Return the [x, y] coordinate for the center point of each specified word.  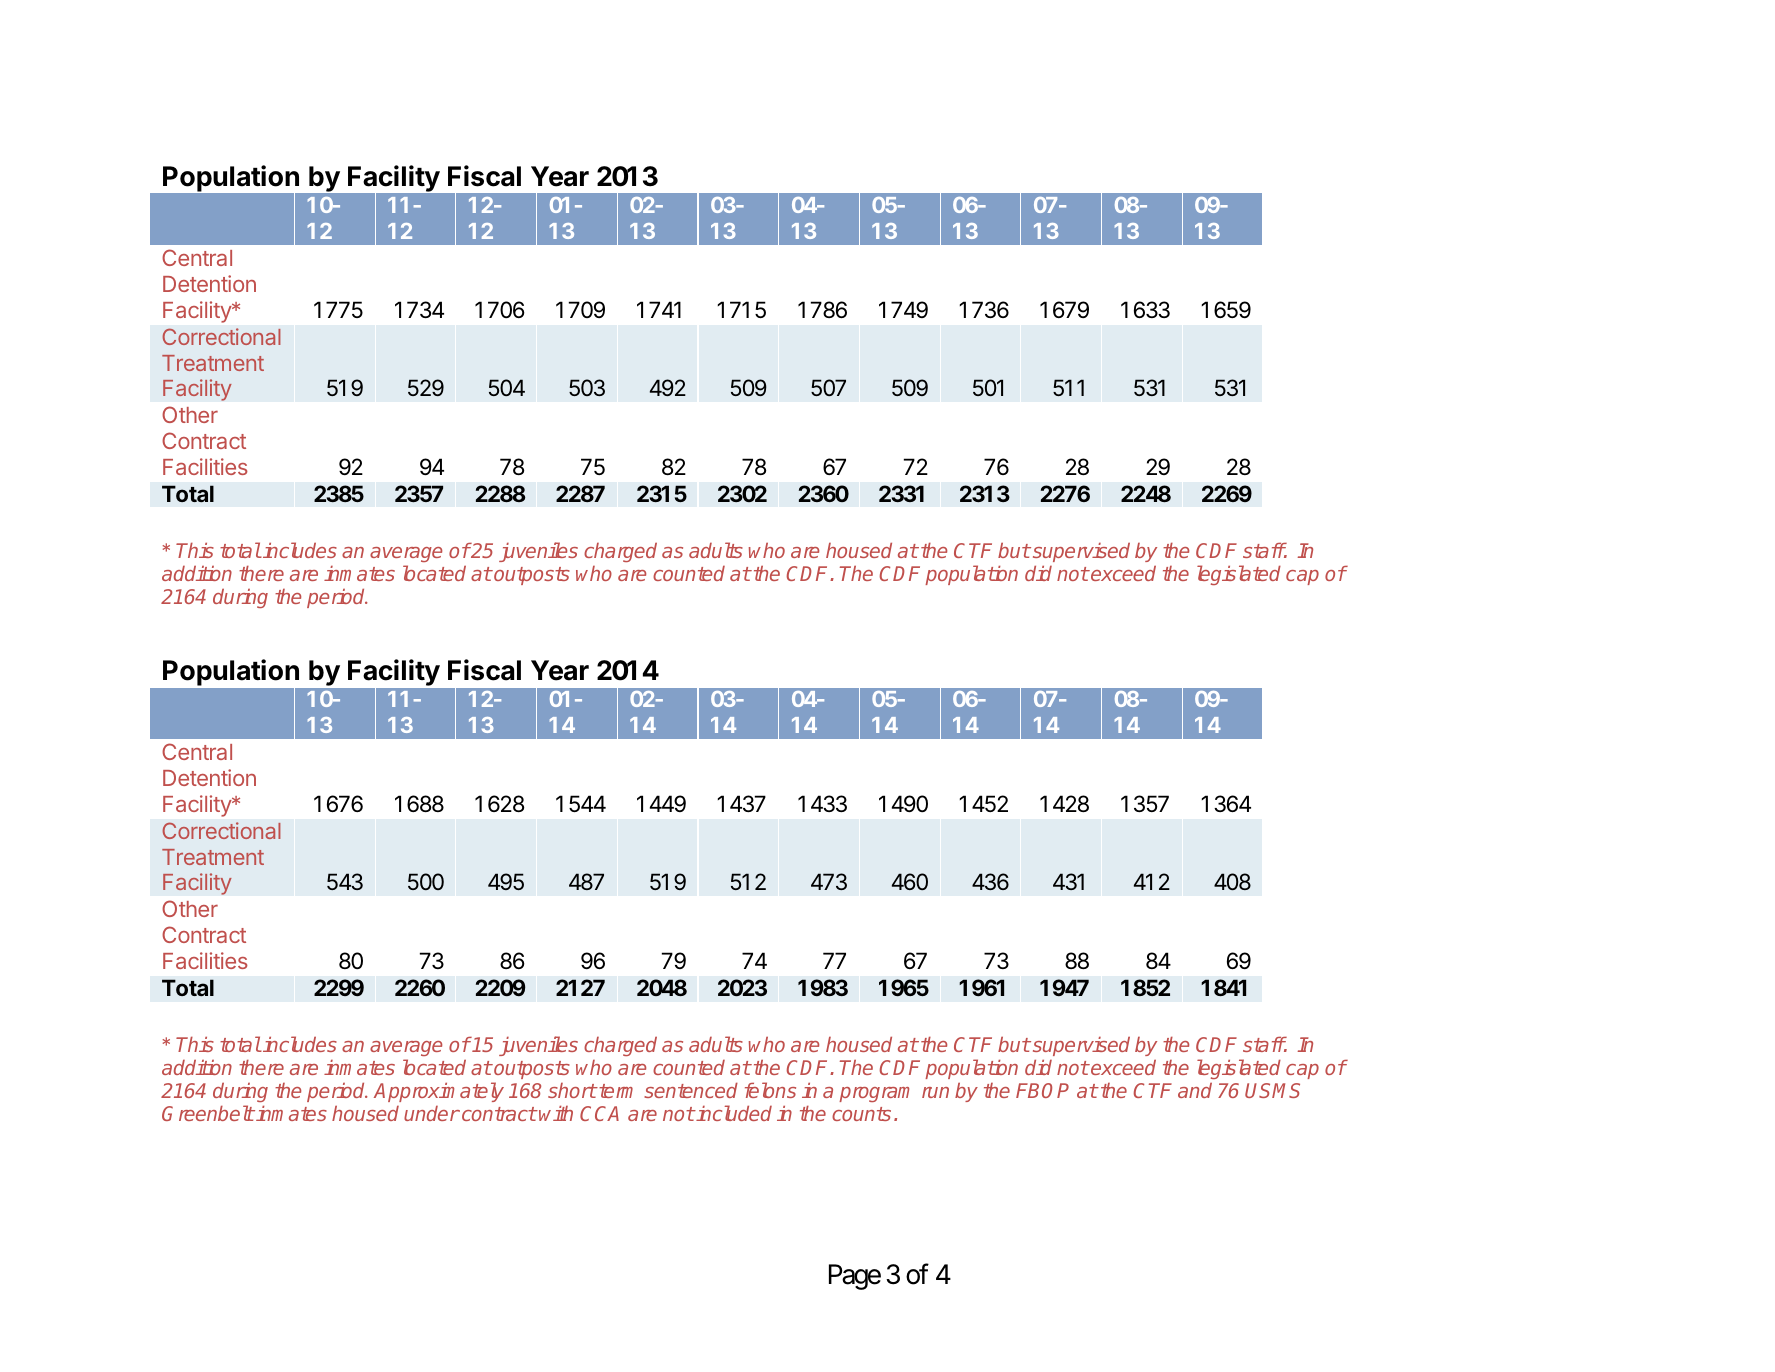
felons [770, 1090]
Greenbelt [208, 1113]
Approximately [439, 1092]
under [432, 1113]
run [935, 1092]
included [733, 1113]
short [572, 1090]
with [556, 1113]
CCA [599, 1113]
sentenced [691, 1090]
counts [861, 1114]
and [1195, 1090]
